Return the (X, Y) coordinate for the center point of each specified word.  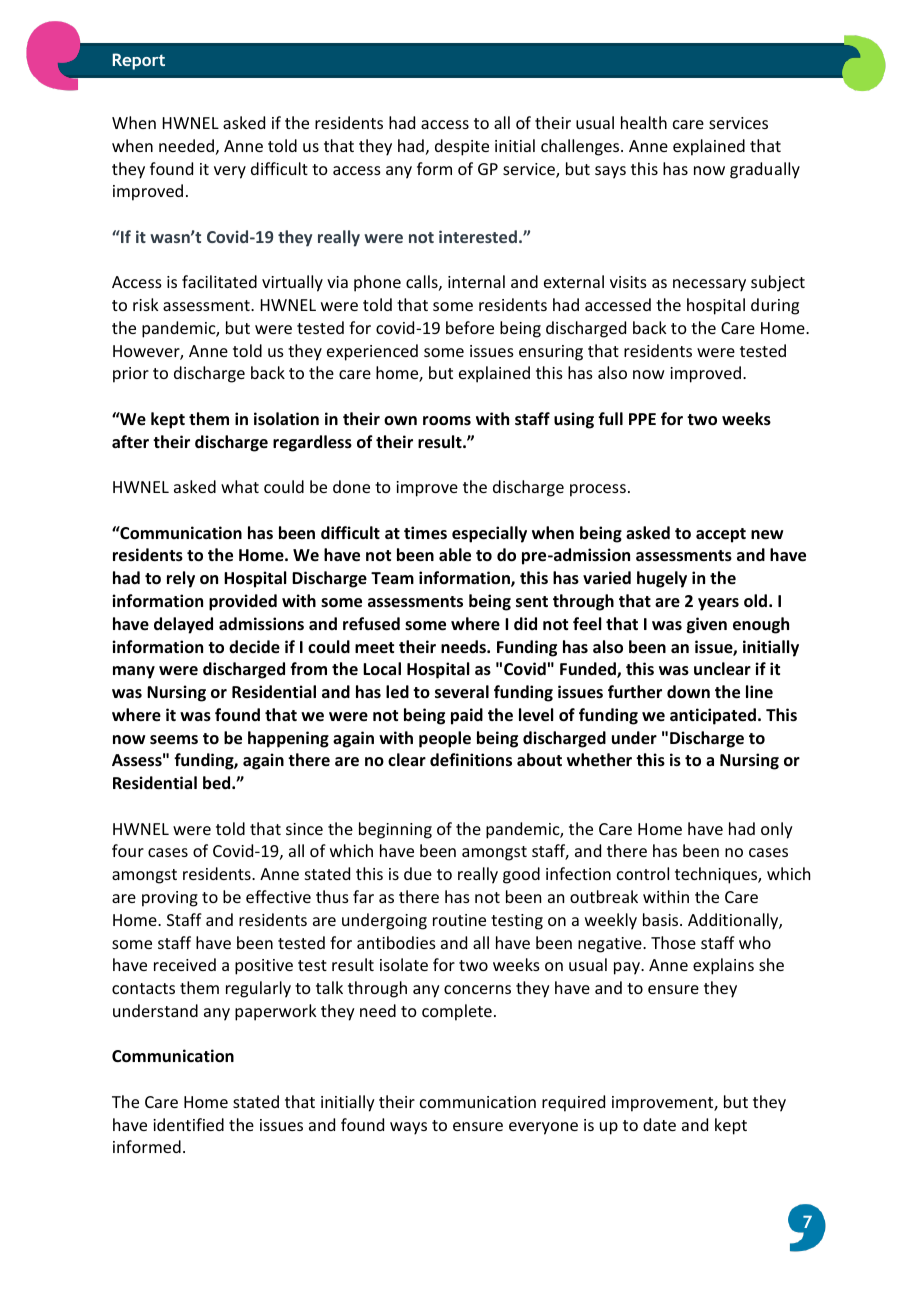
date (659, 1124)
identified (188, 1124)
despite (462, 147)
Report (139, 61)
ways (408, 1128)
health (644, 122)
